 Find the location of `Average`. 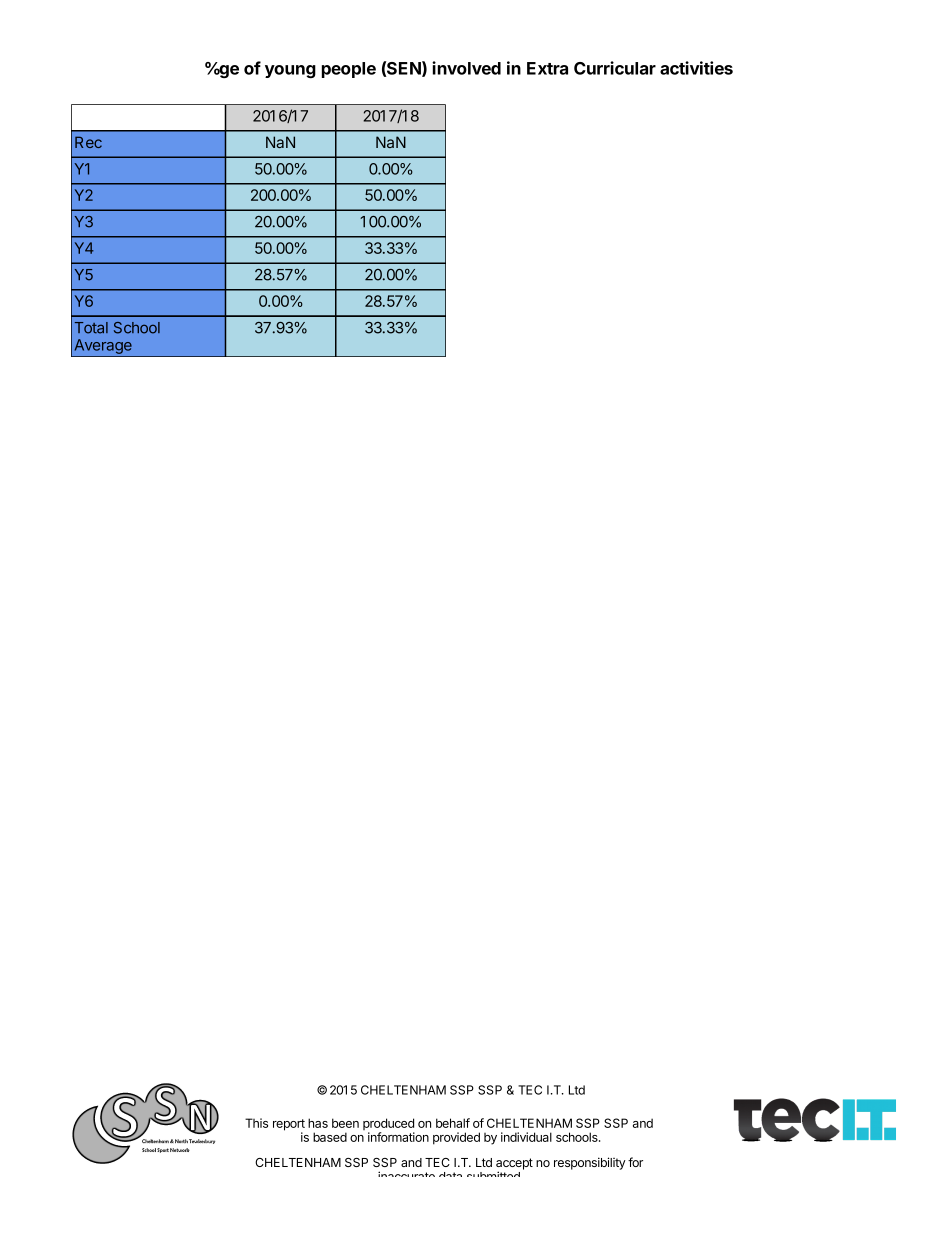

Average is located at coordinates (103, 348).
